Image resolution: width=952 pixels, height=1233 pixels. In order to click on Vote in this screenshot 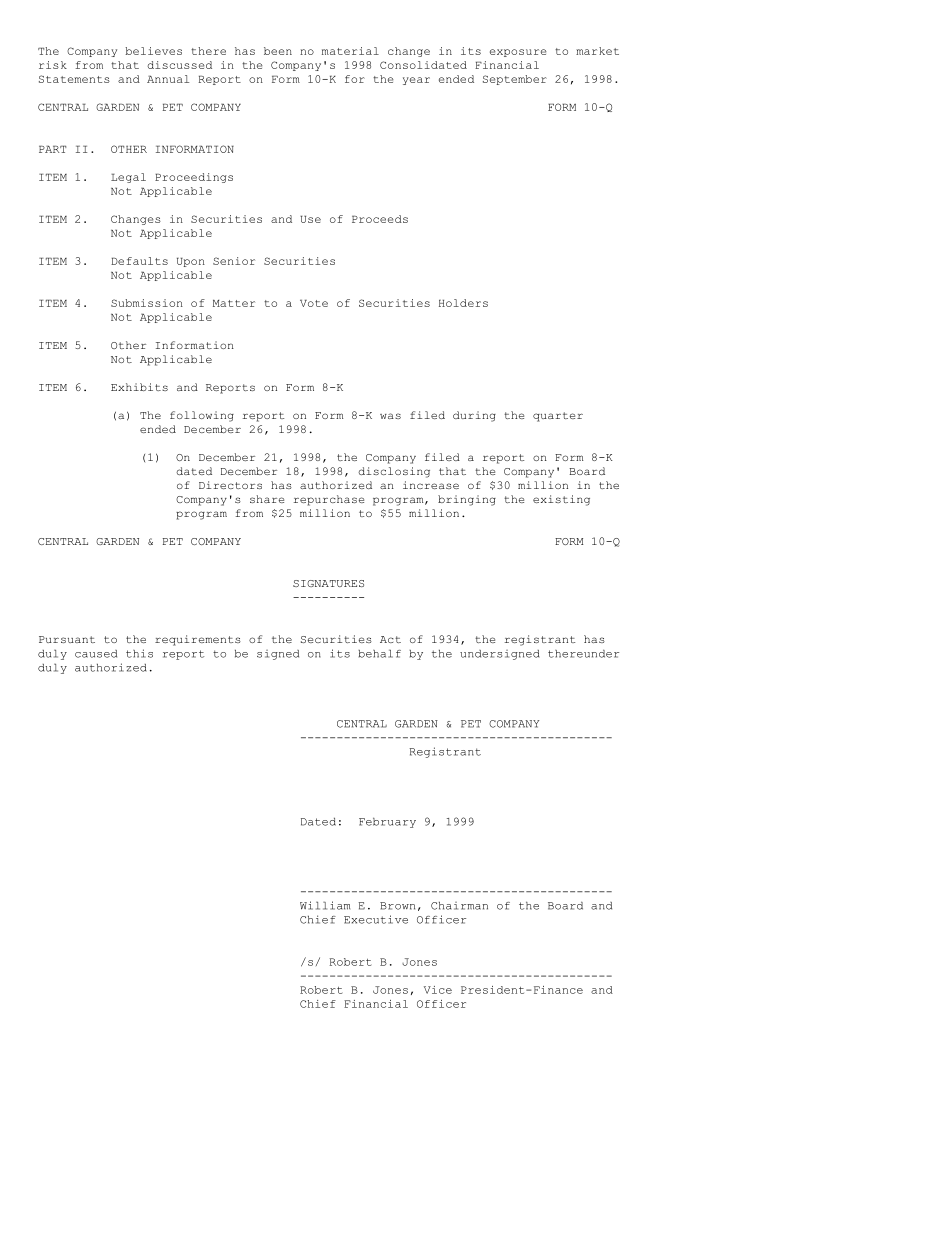, I will do `click(314, 303)`.
